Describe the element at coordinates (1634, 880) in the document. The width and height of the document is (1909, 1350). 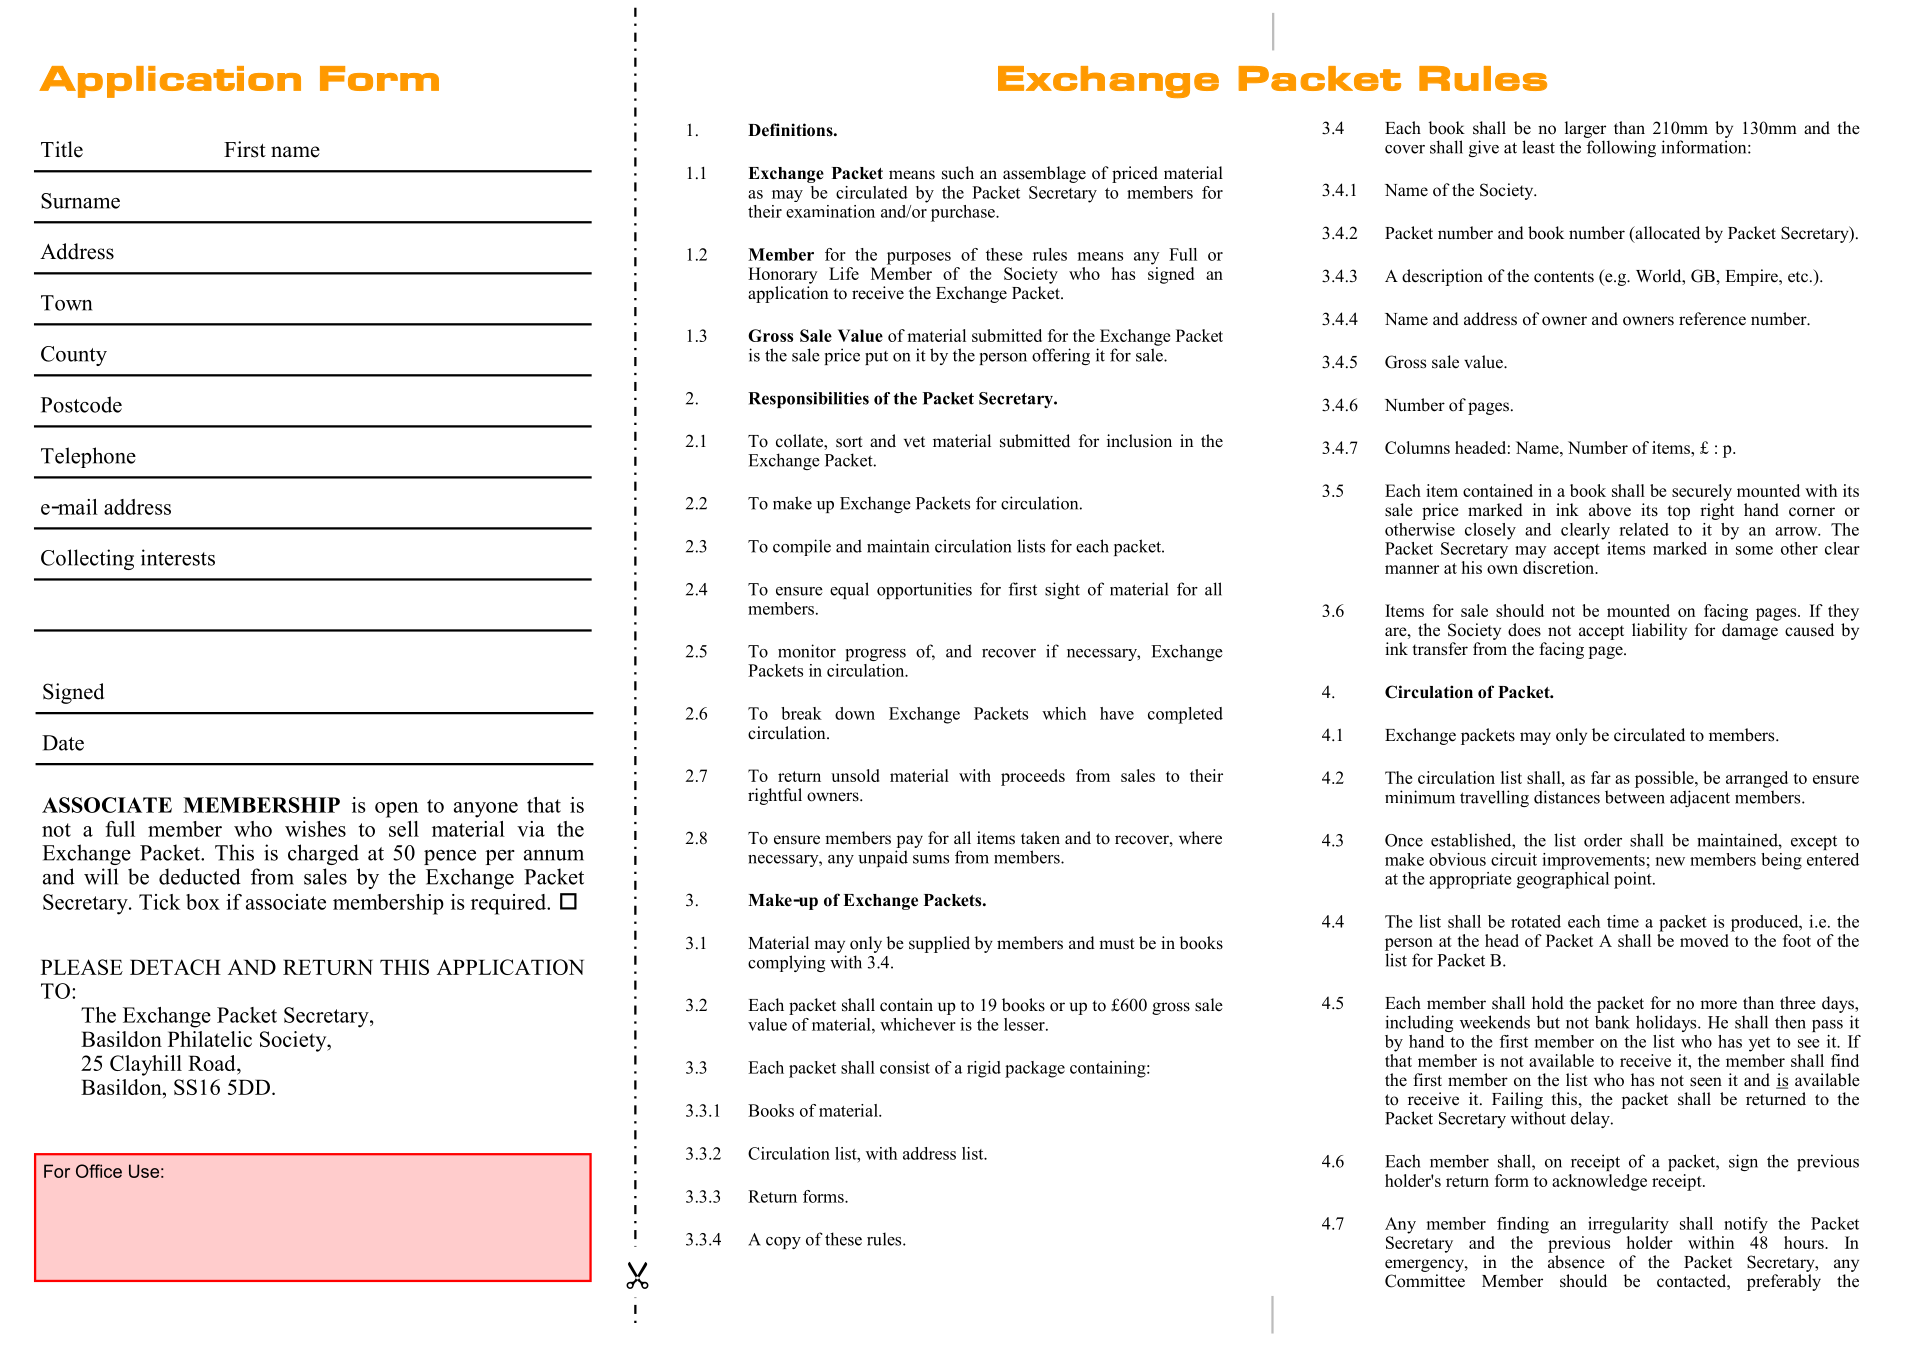
I see `point` at that location.
